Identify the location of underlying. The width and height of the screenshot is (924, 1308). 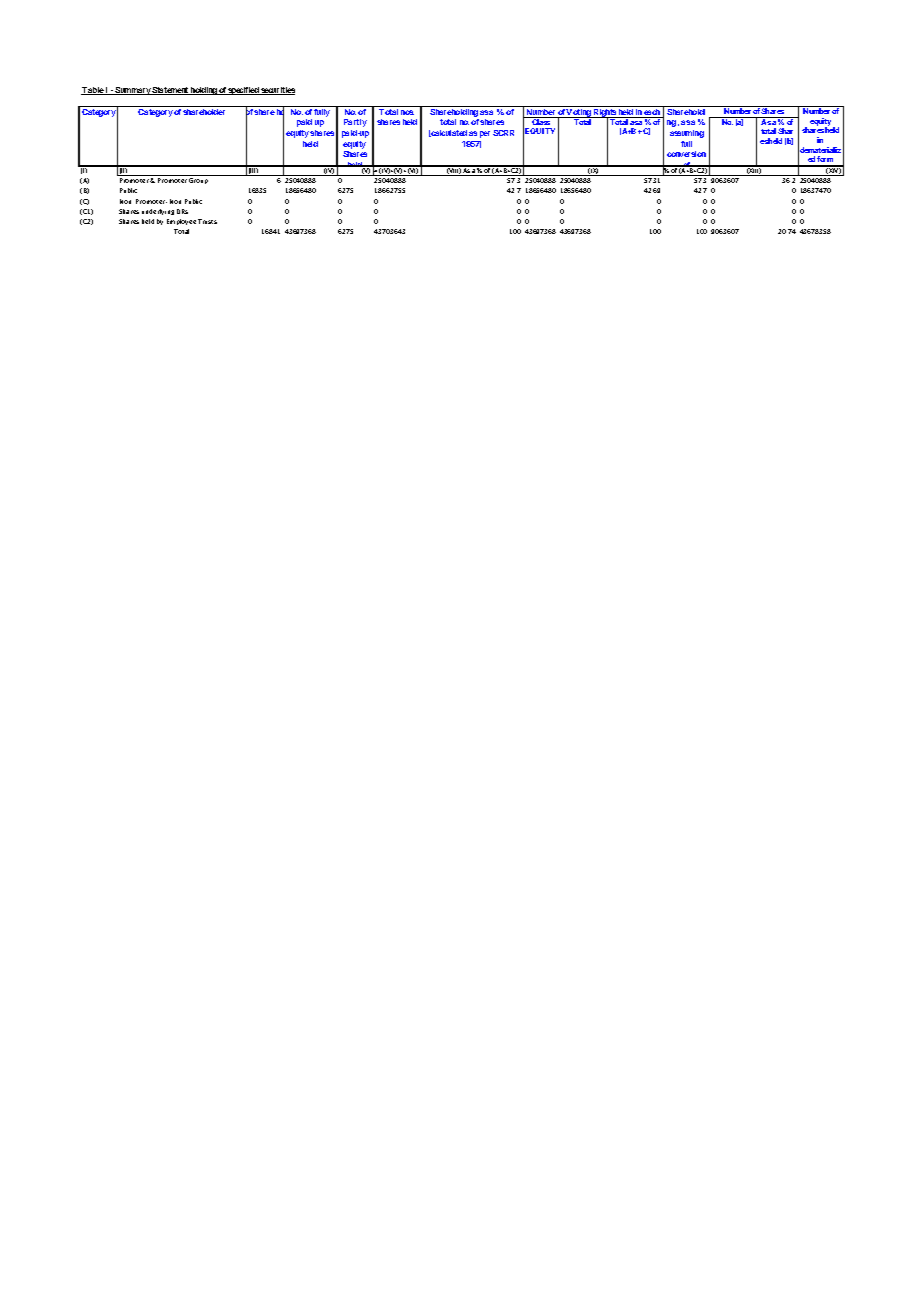
(158, 212).
